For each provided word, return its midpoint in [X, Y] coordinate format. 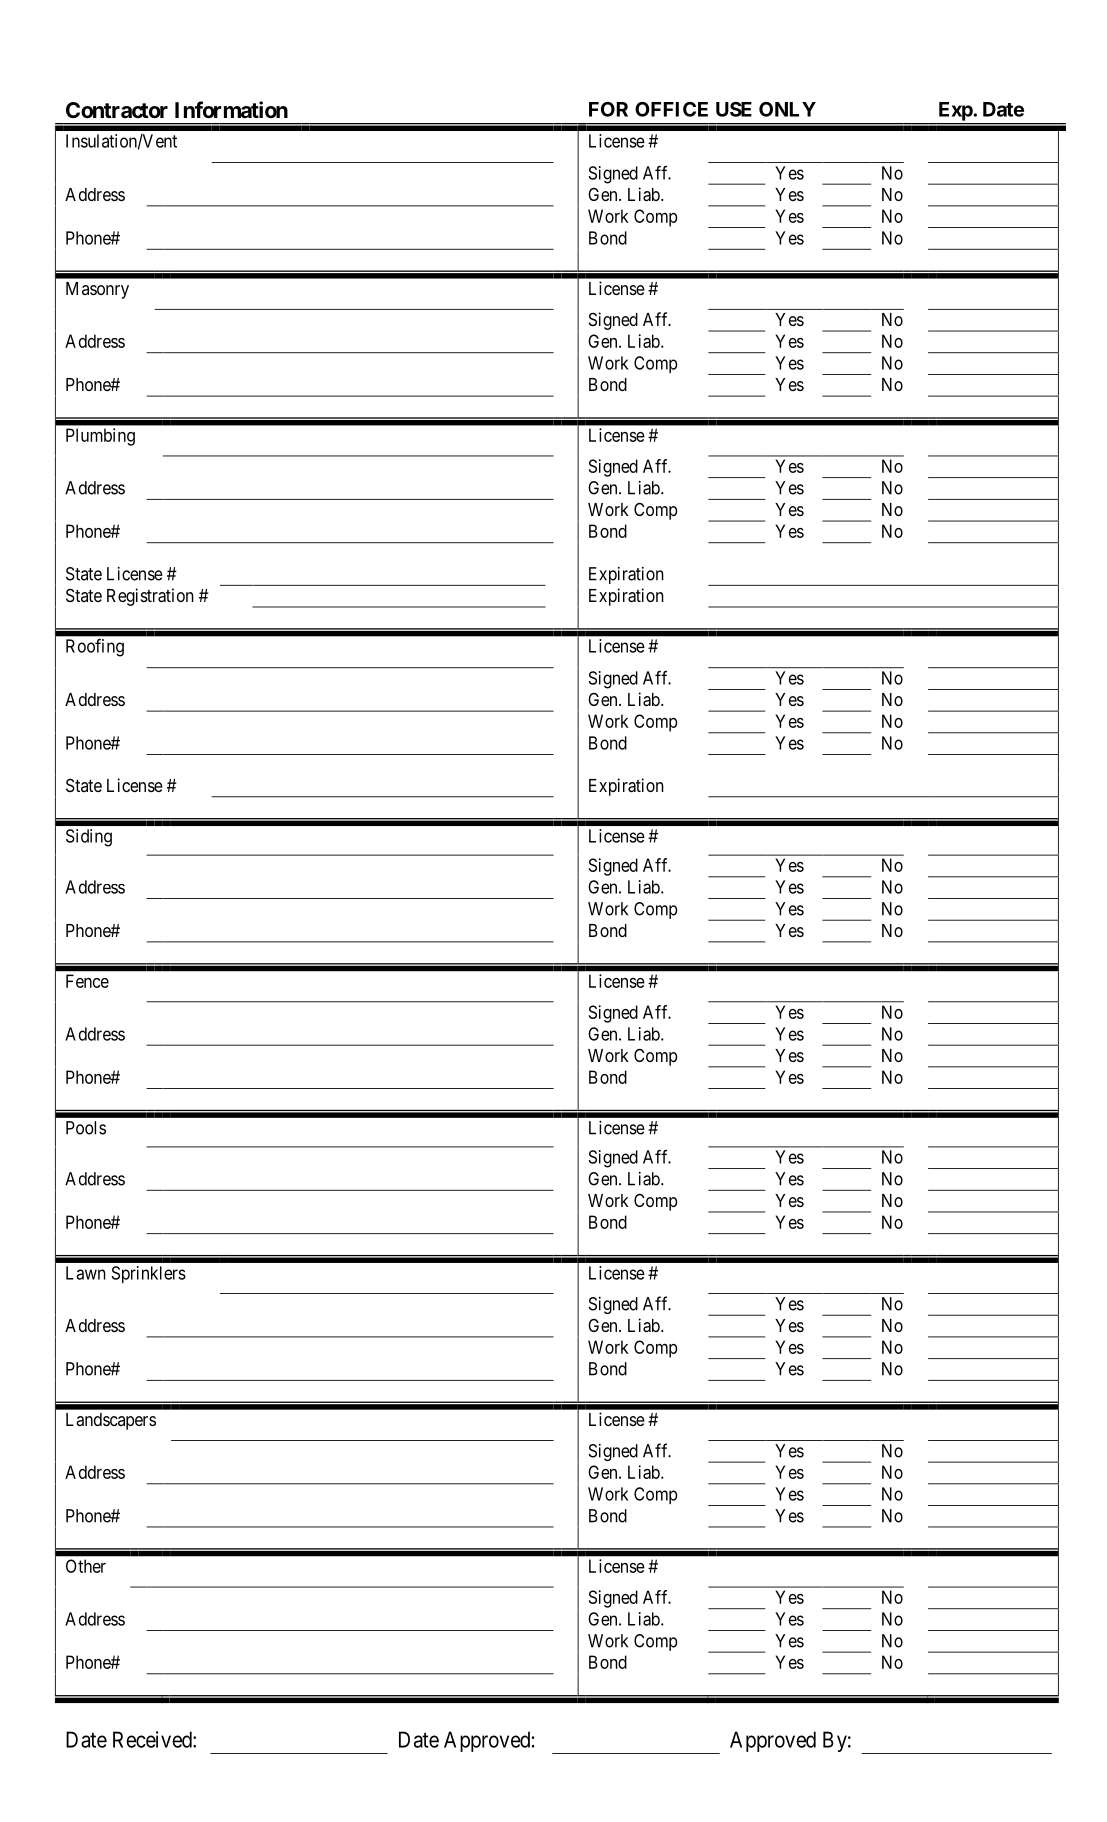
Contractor [117, 110]
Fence [87, 981]
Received [153, 1739]
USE [734, 109]
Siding [89, 838]
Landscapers [111, 1421]
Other [86, 1566]
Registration [150, 597]
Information [231, 109]
